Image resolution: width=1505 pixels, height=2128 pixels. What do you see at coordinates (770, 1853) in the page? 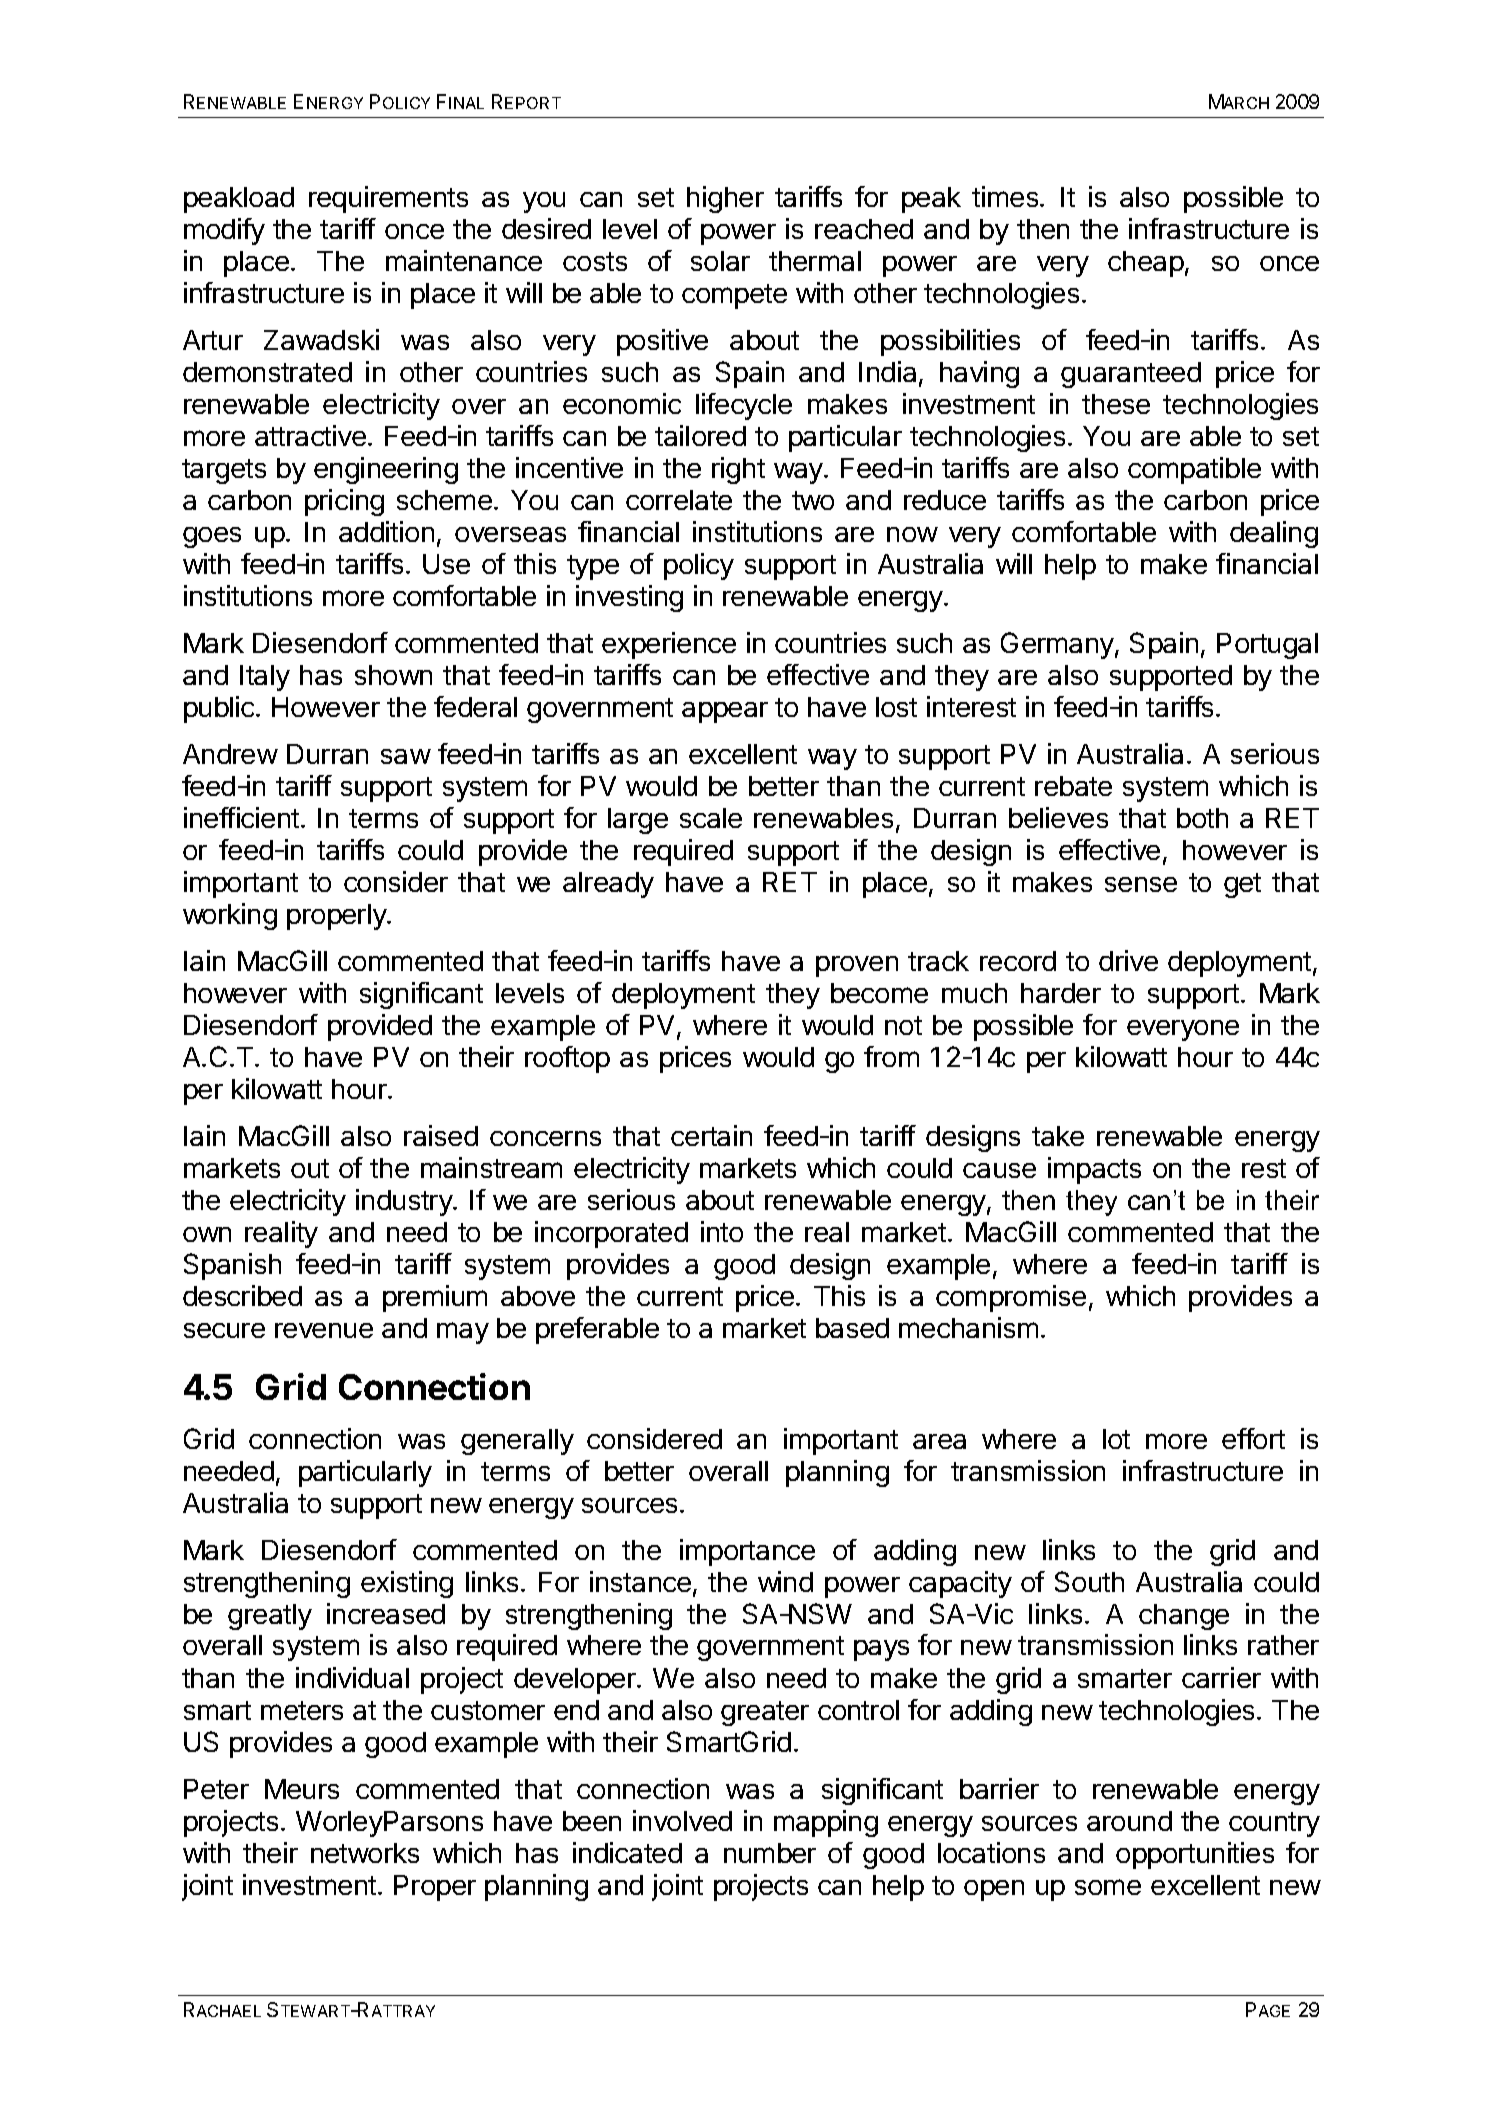
I see `number` at bounding box center [770, 1853].
